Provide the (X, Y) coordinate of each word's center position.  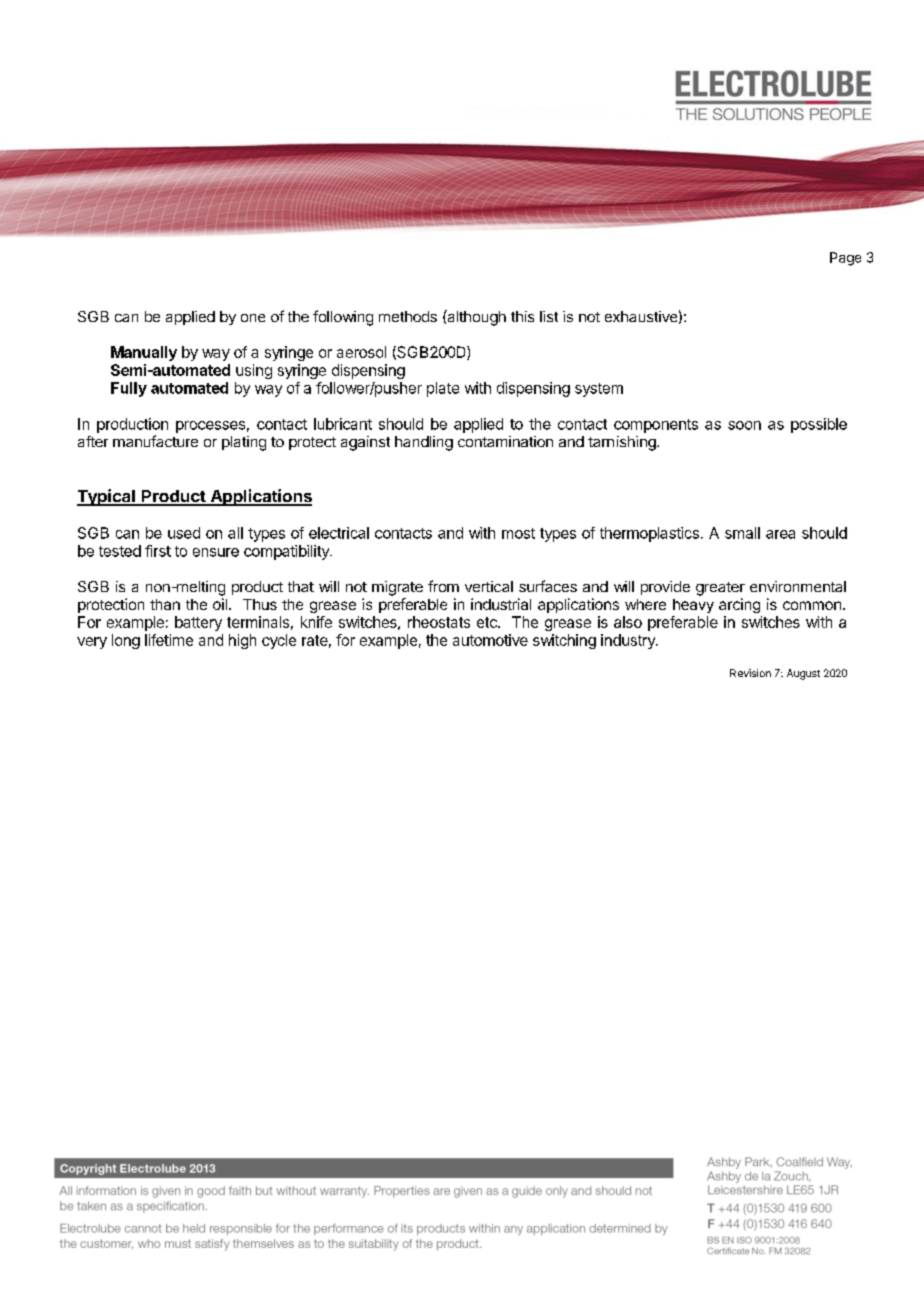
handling (424, 443)
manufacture (155, 441)
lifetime (169, 640)
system (599, 390)
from (443, 586)
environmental (798, 586)
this (522, 316)
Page (845, 259)
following (343, 318)
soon (744, 425)
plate (443, 389)
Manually (144, 353)
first (158, 551)
